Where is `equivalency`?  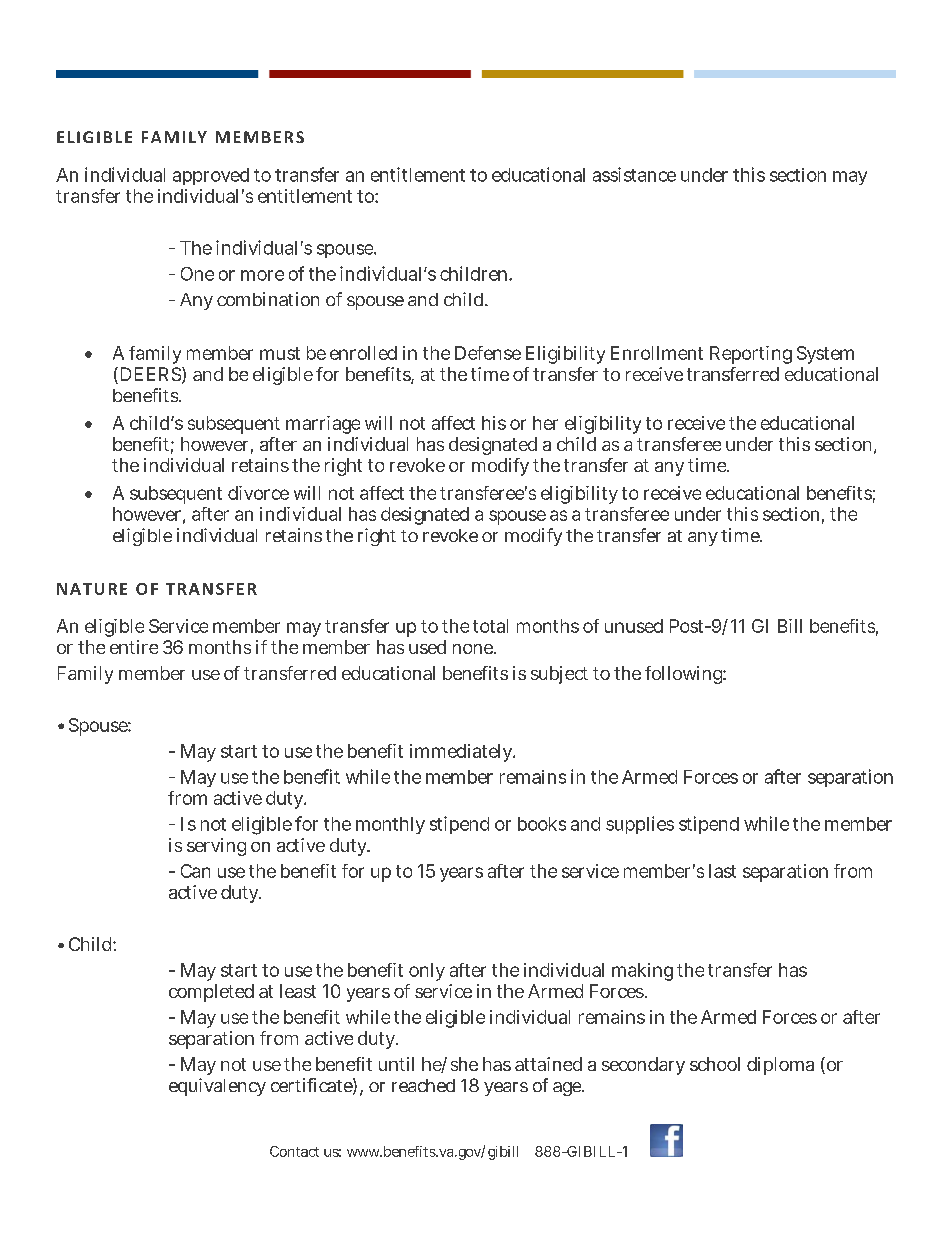 equivalency is located at coordinates (217, 1087).
